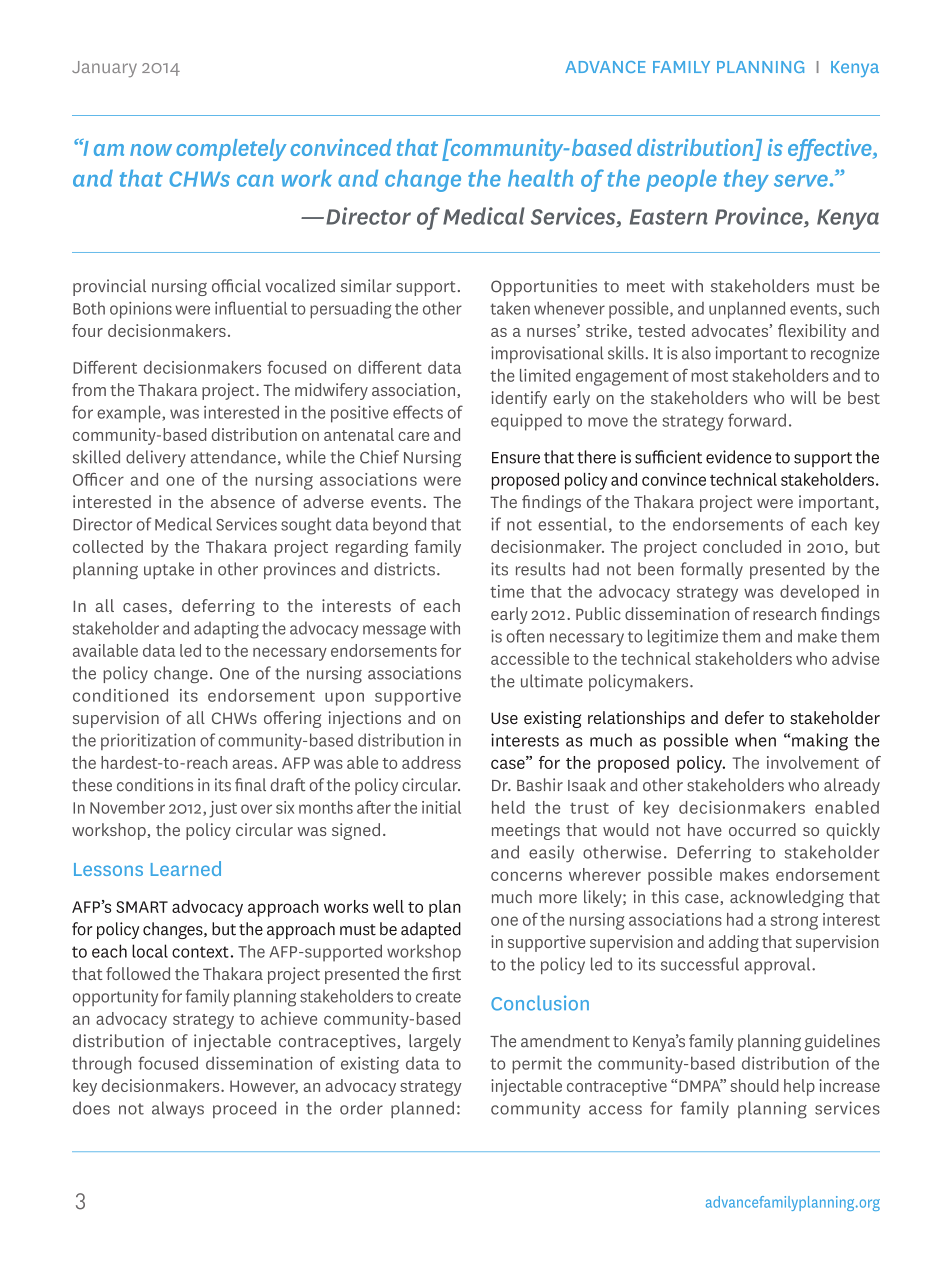  Describe the element at coordinates (831, 150) in the screenshot. I see `effective` at that location.
